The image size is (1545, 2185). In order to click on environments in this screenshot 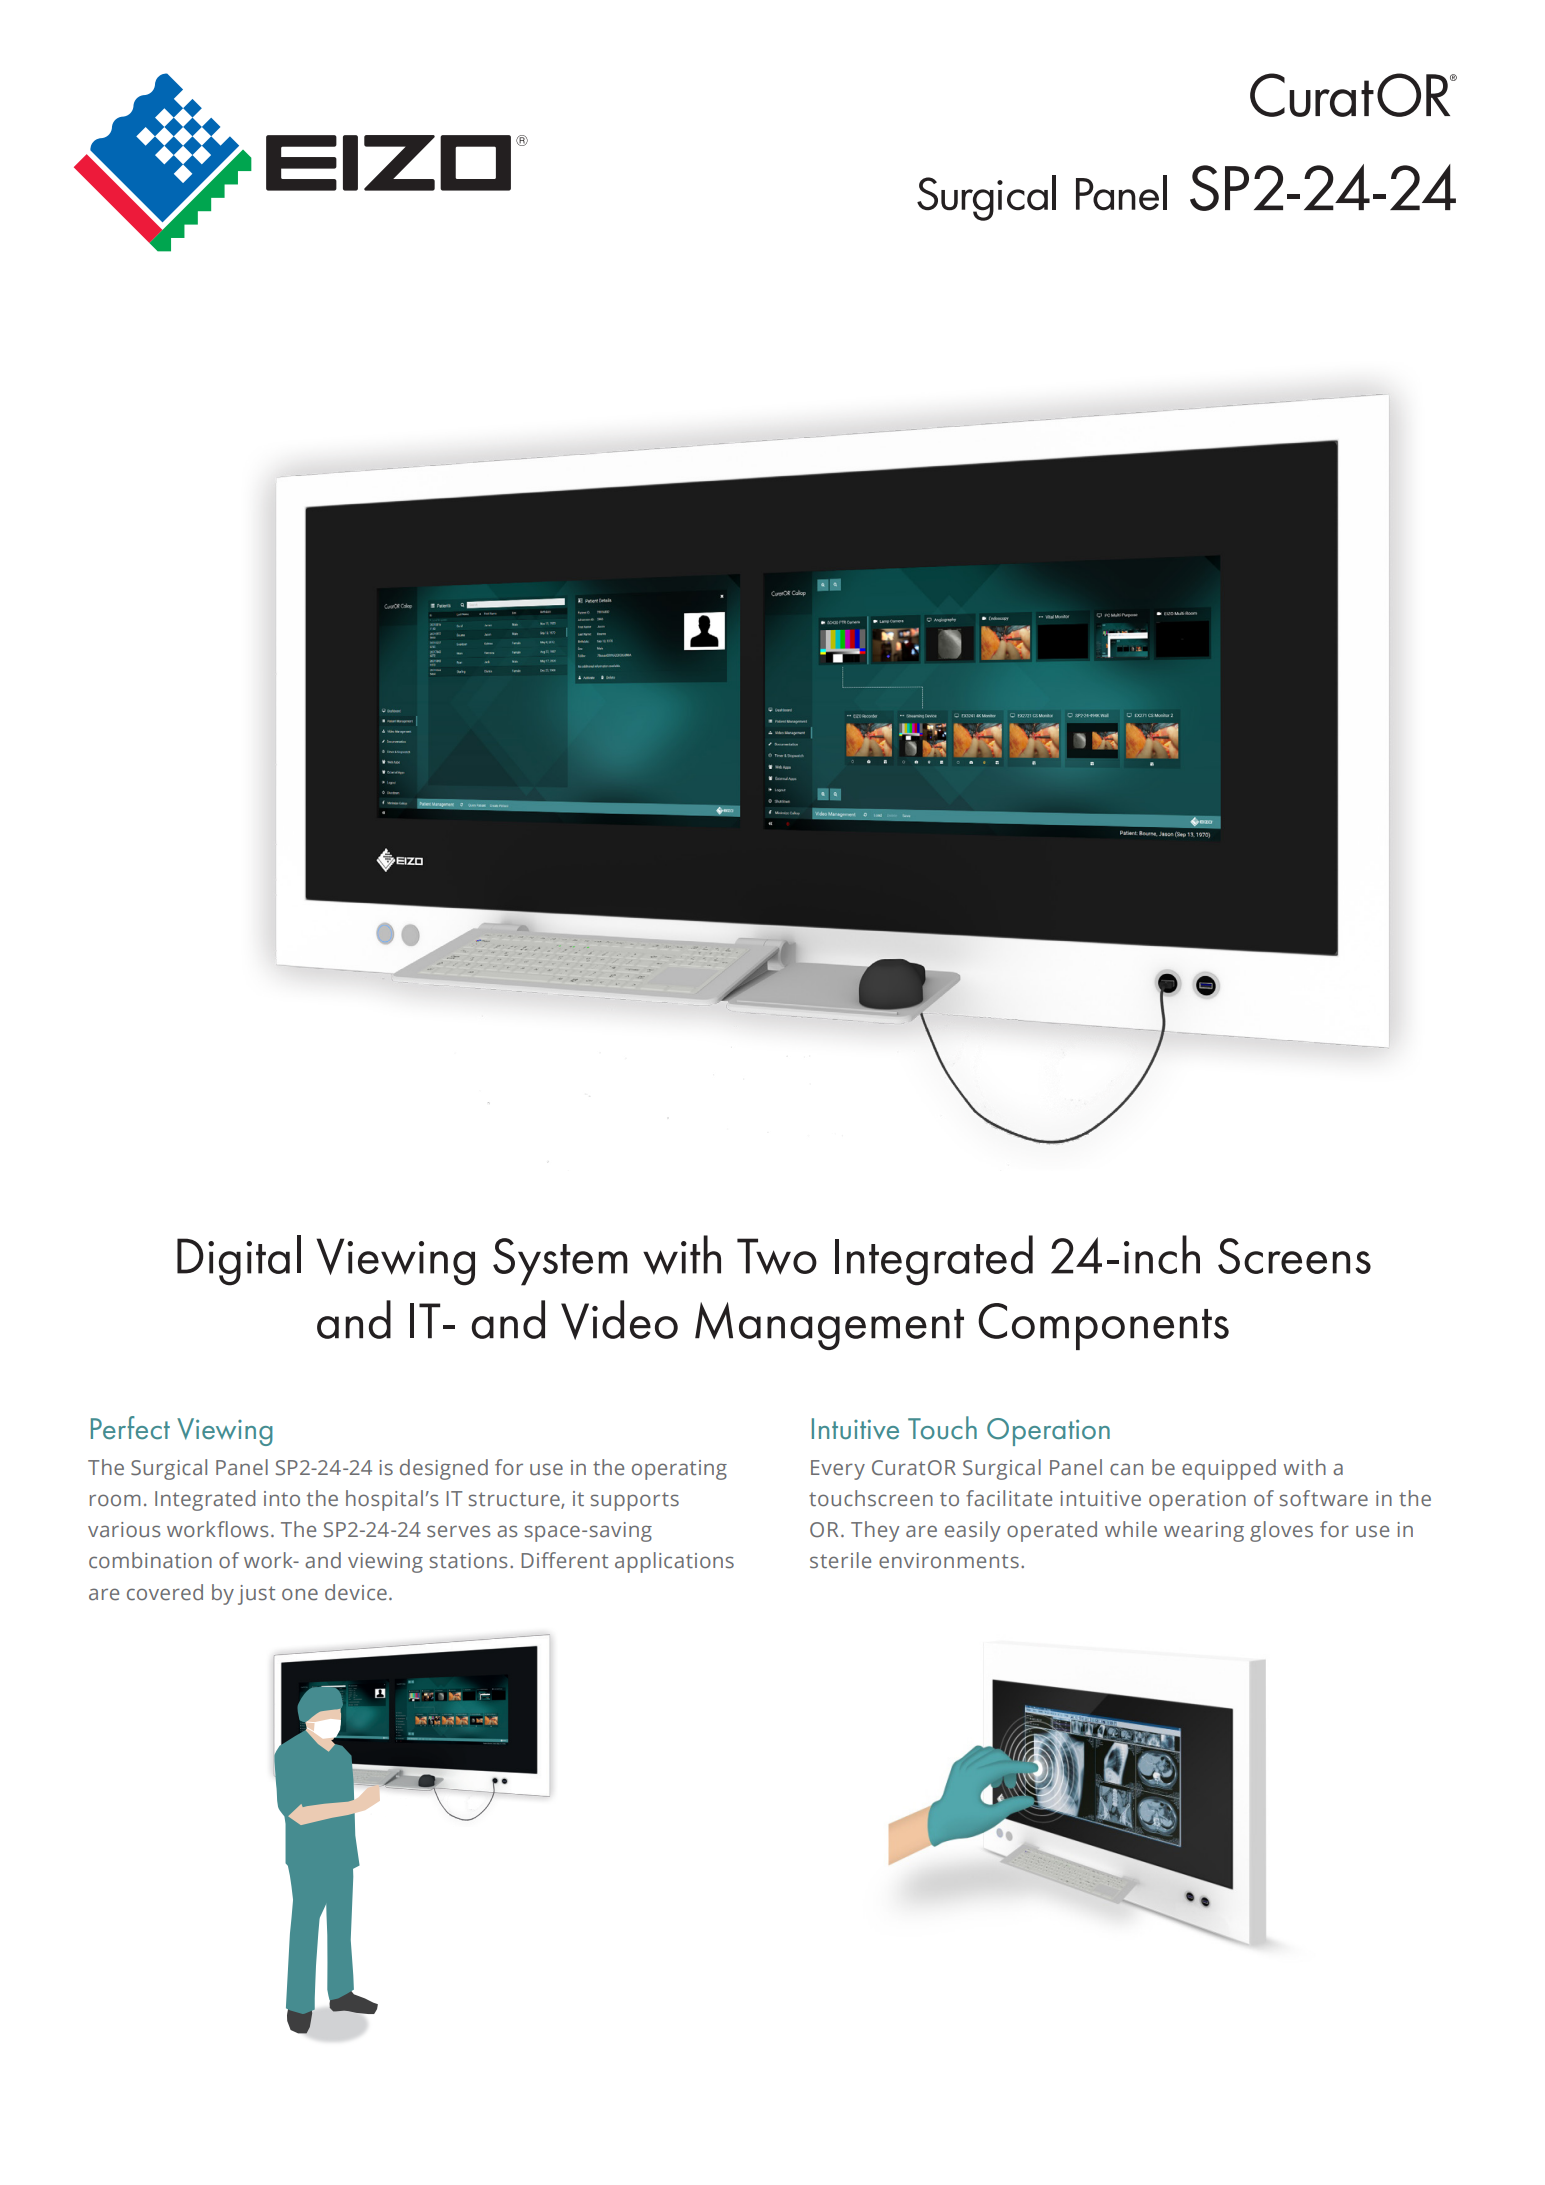, I will do `click(949, 1561)`.
